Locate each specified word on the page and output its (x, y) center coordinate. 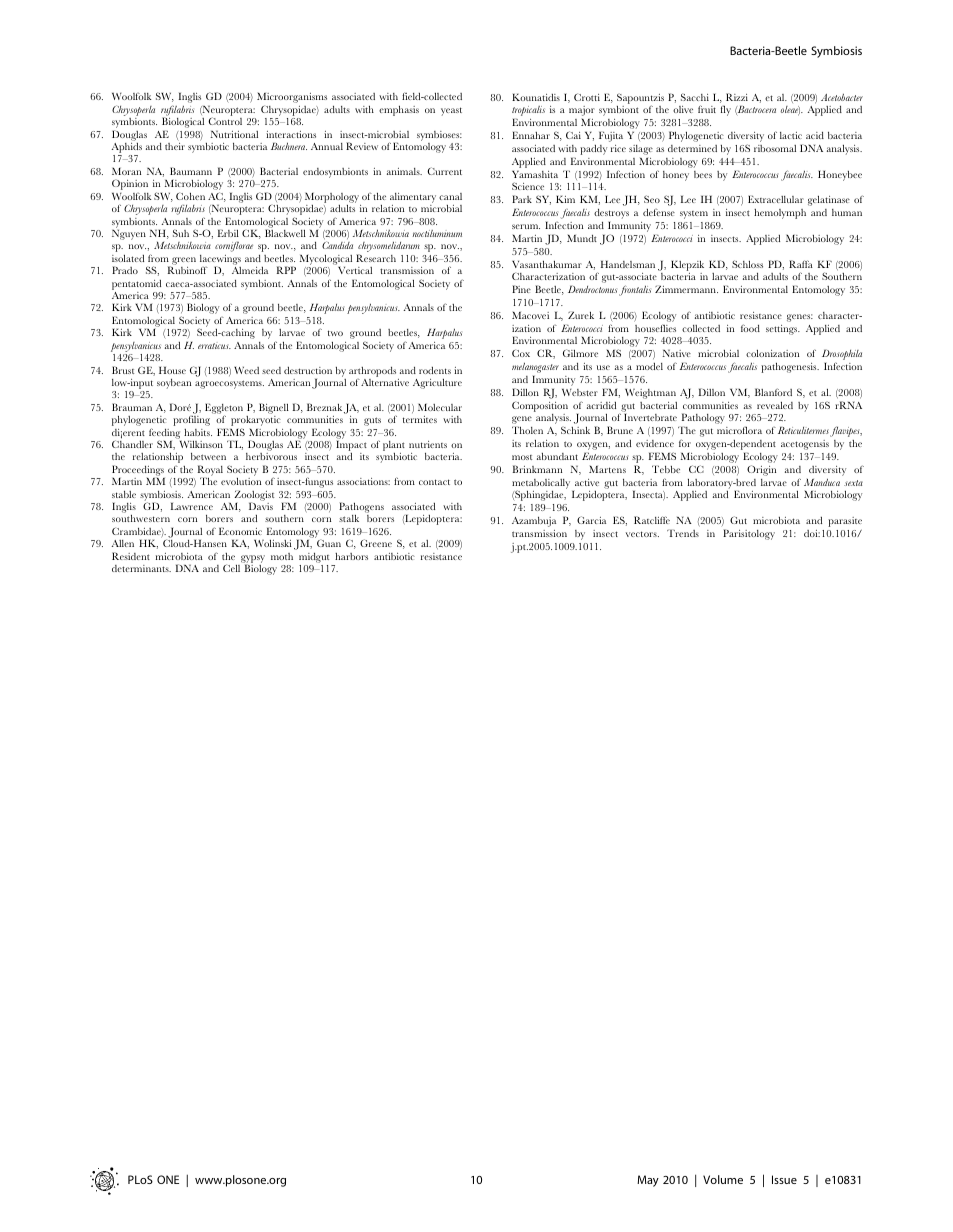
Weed (246, 370)
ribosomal (775, 148)
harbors (351, 556)
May (648, 1181)
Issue (784, 1179)
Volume (723, 1179)
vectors (642, 534)
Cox (521, 353)
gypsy (253, 560)
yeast (451, 111)
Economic (240, 531)
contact (434, 482)
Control (225, 121)
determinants (141, 568)
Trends (683, 533)
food (750, 328)
